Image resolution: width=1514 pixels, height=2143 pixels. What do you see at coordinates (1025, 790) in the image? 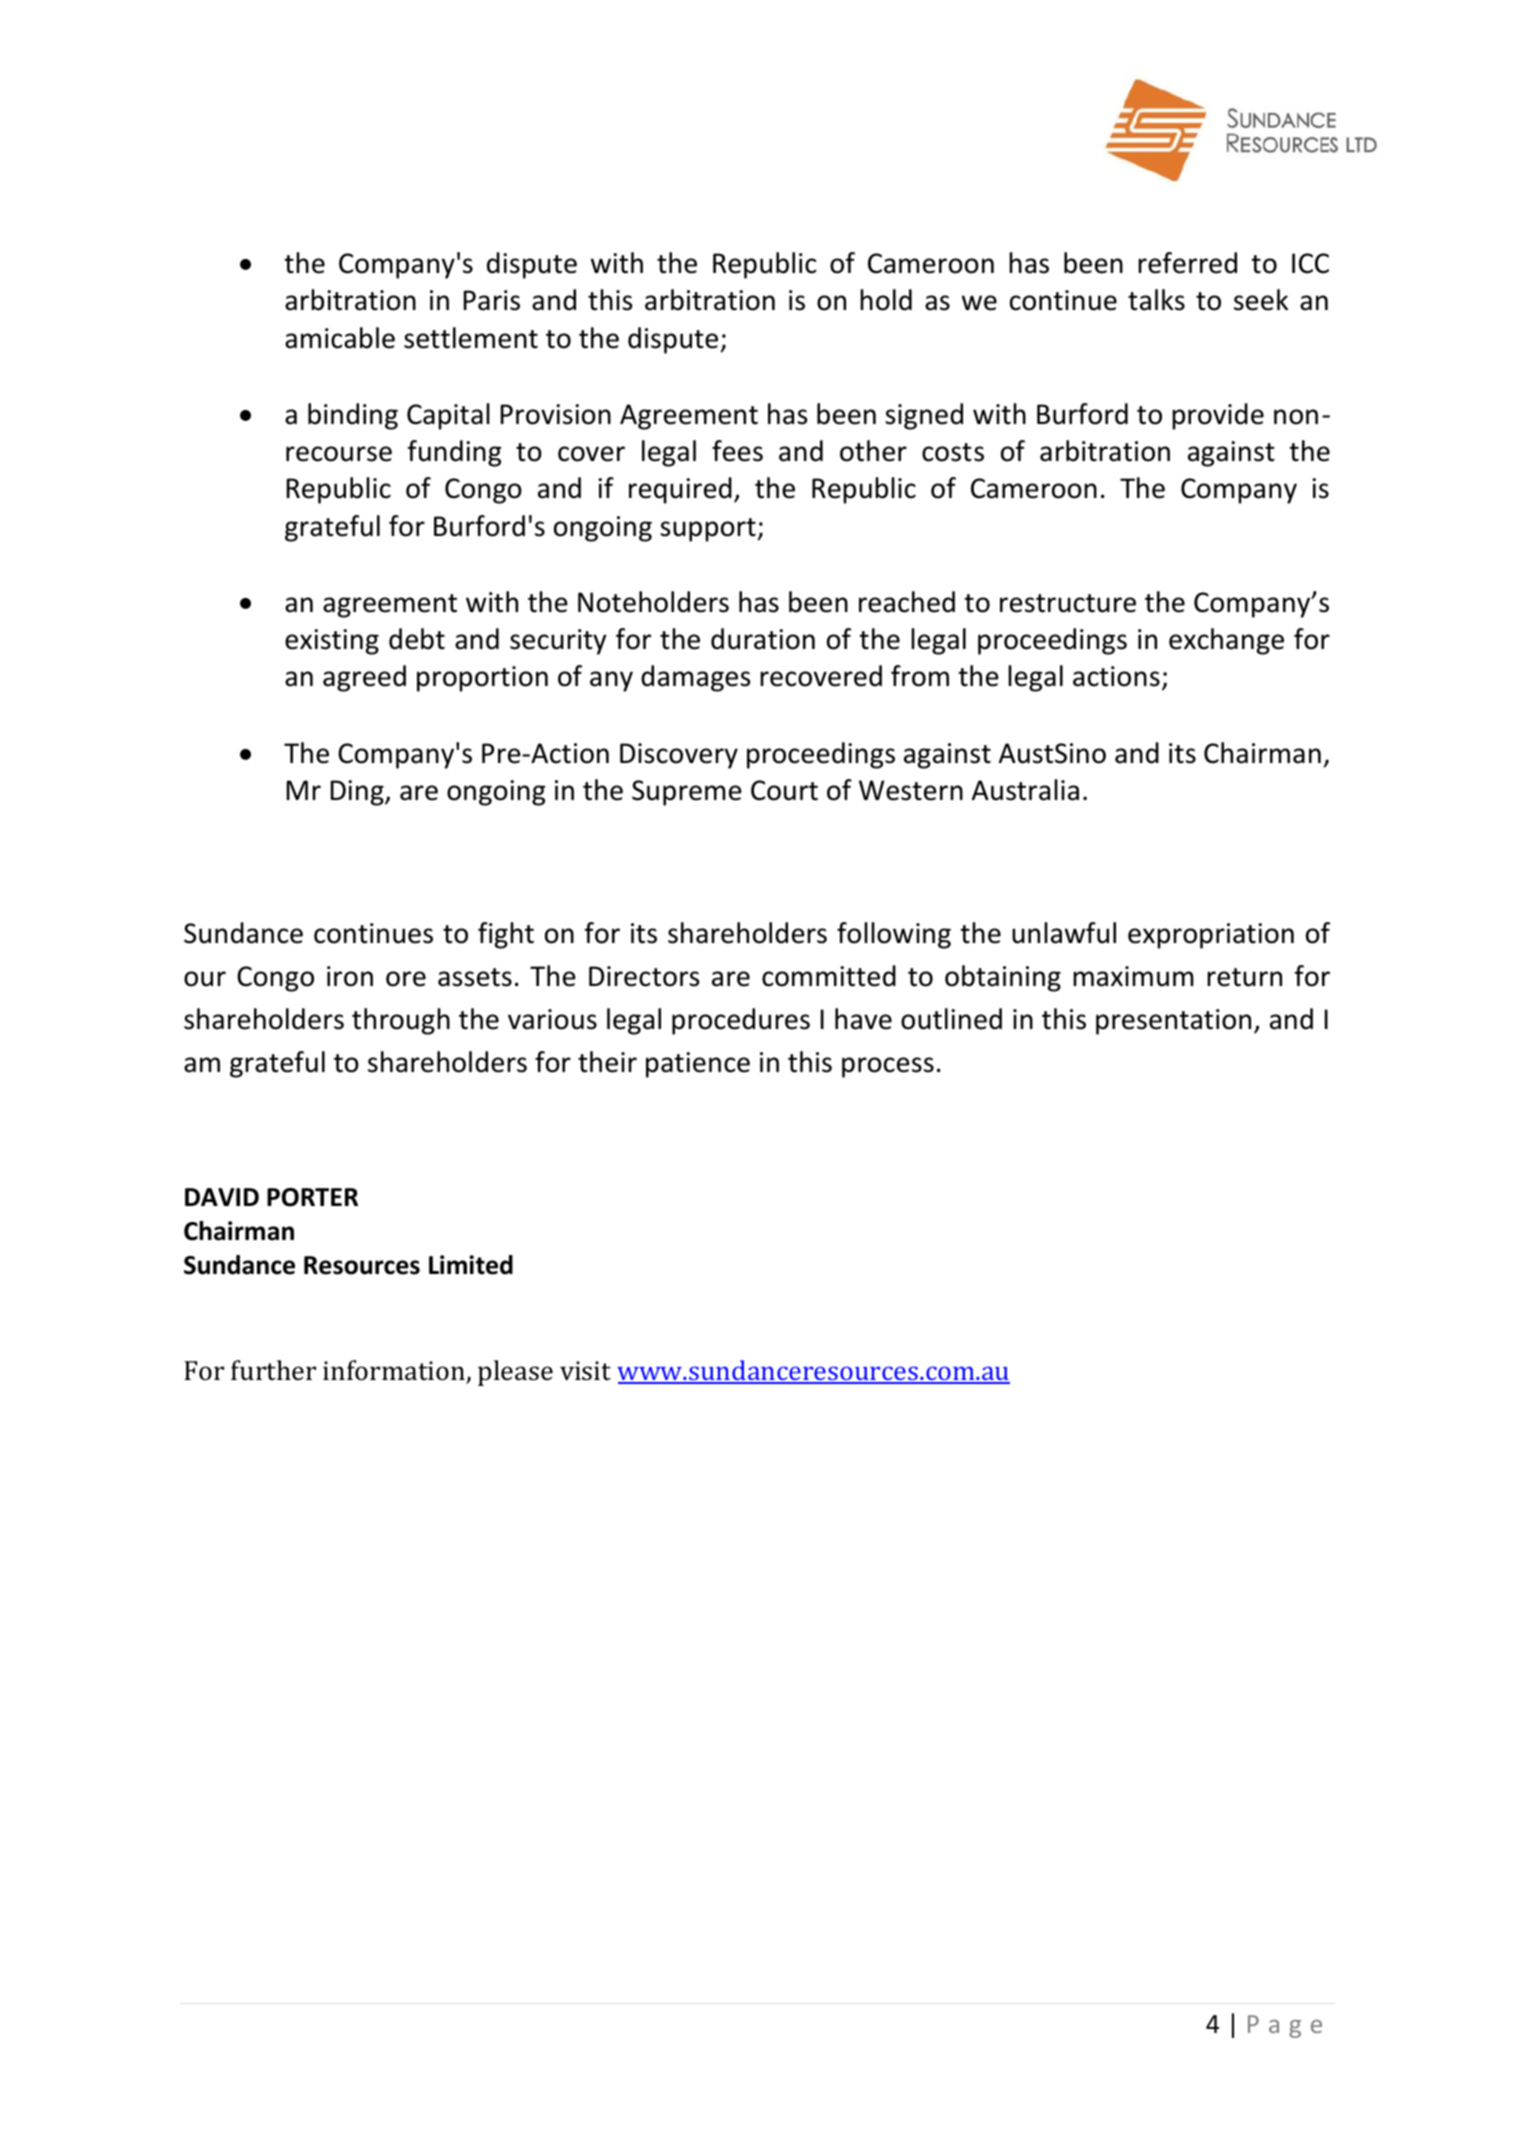
I see `Australia` at bounding box center [1025, 790].
